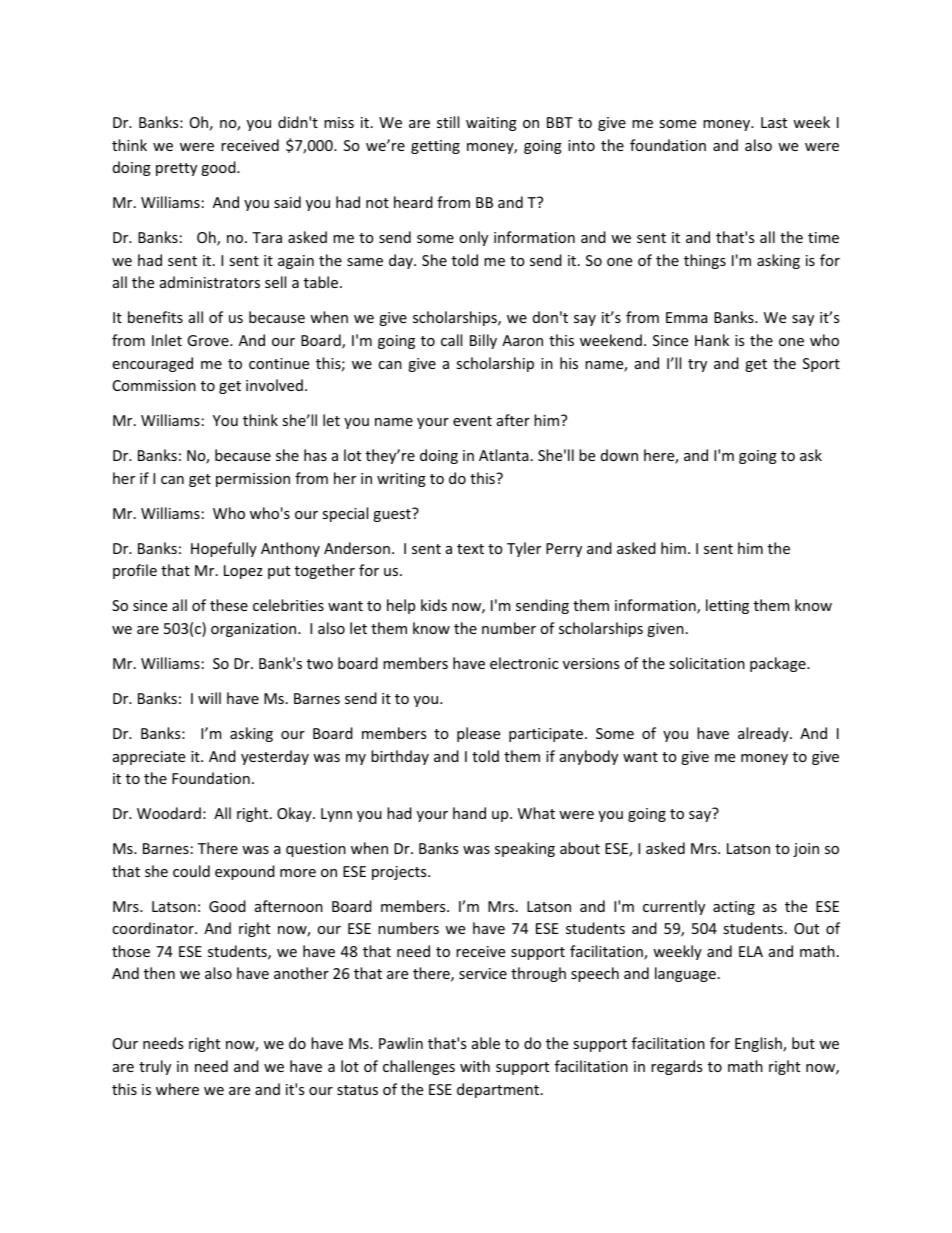  Describe the element at coordinates (176, 169) in the page. I see `pretty` at that location.
